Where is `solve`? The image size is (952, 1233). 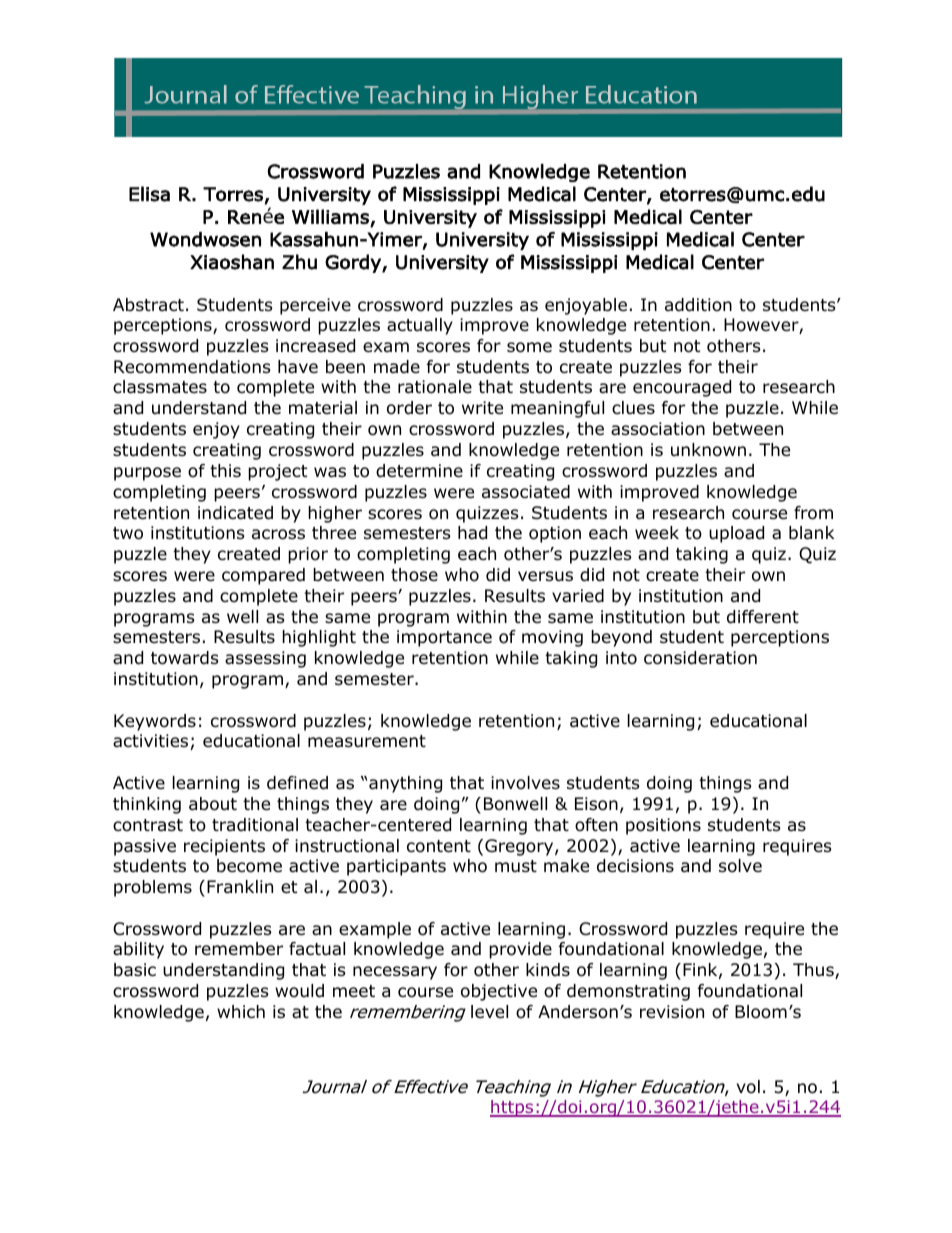
solve is located at coordinates (740, 866).
